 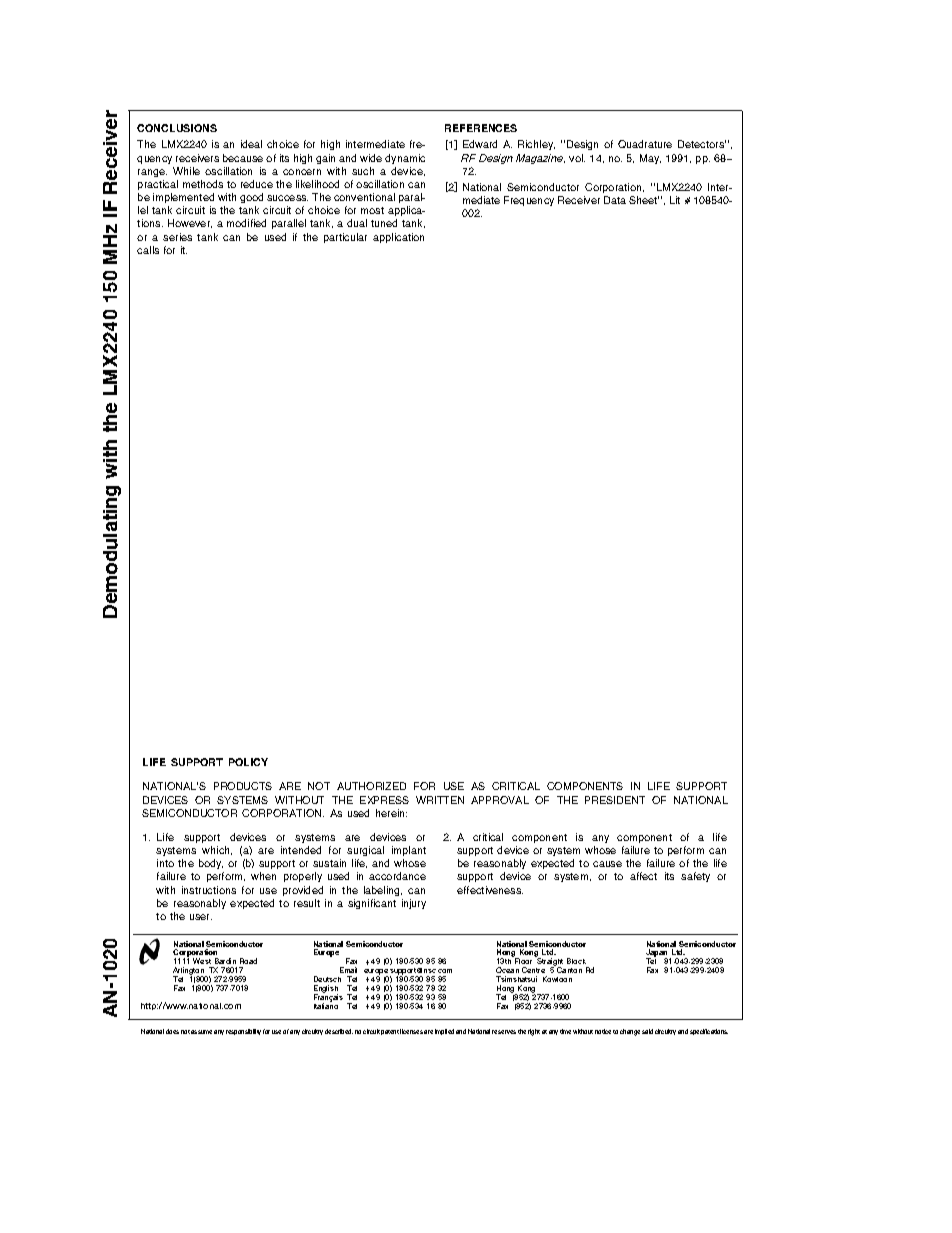 What do you see at coordinates (644, 200) in the screenshot?
I see `Sheet` at bounding box center [644, 200].
